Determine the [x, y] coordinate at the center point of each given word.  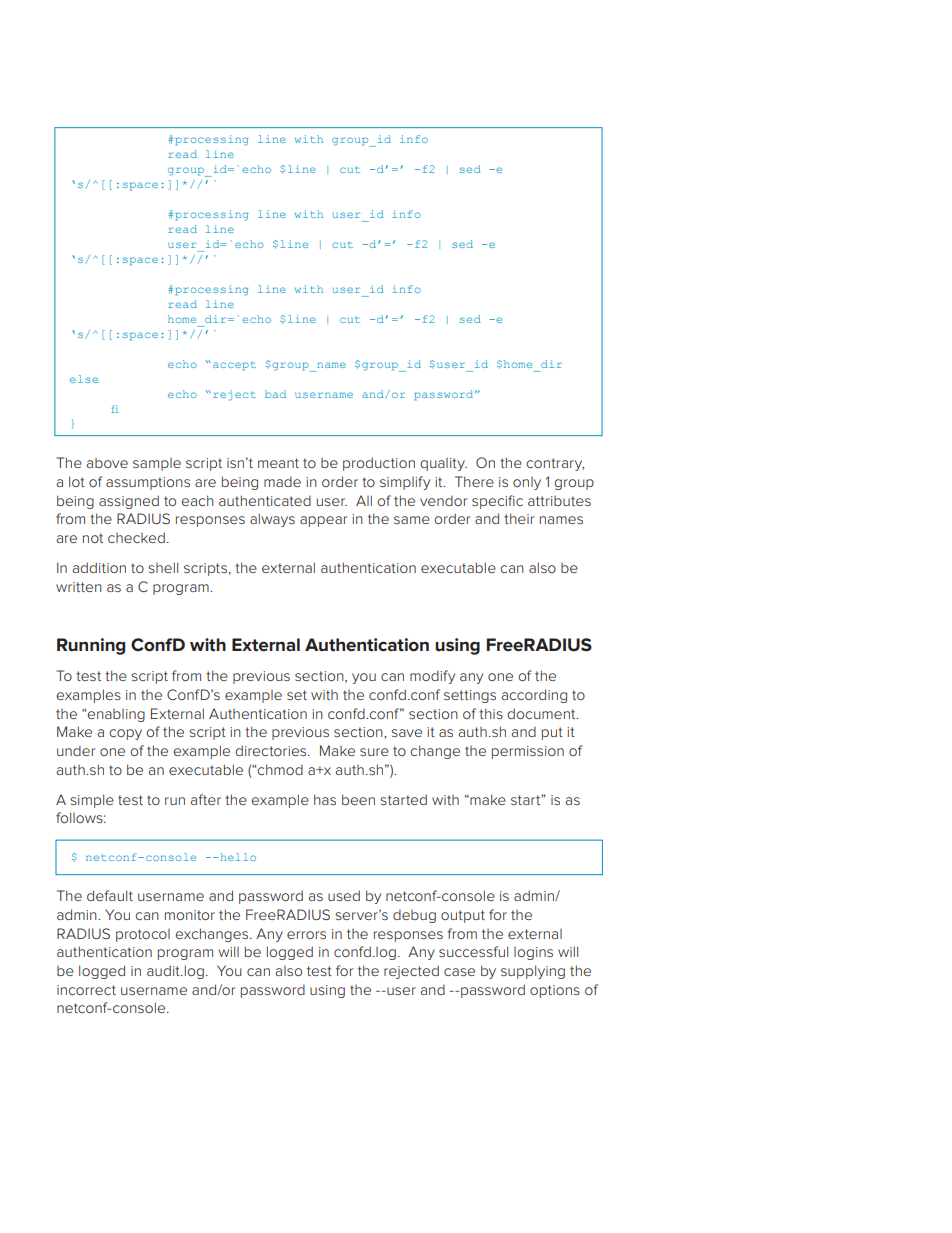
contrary [555, 464]
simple [92, 801]
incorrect [86, 990]
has [325, 799]
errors [306, 935]
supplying [533, 972]
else [84, 379]
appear [323, 521]
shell [163, 567]
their [519, 518]
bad [275, 394]
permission [528, 752]
